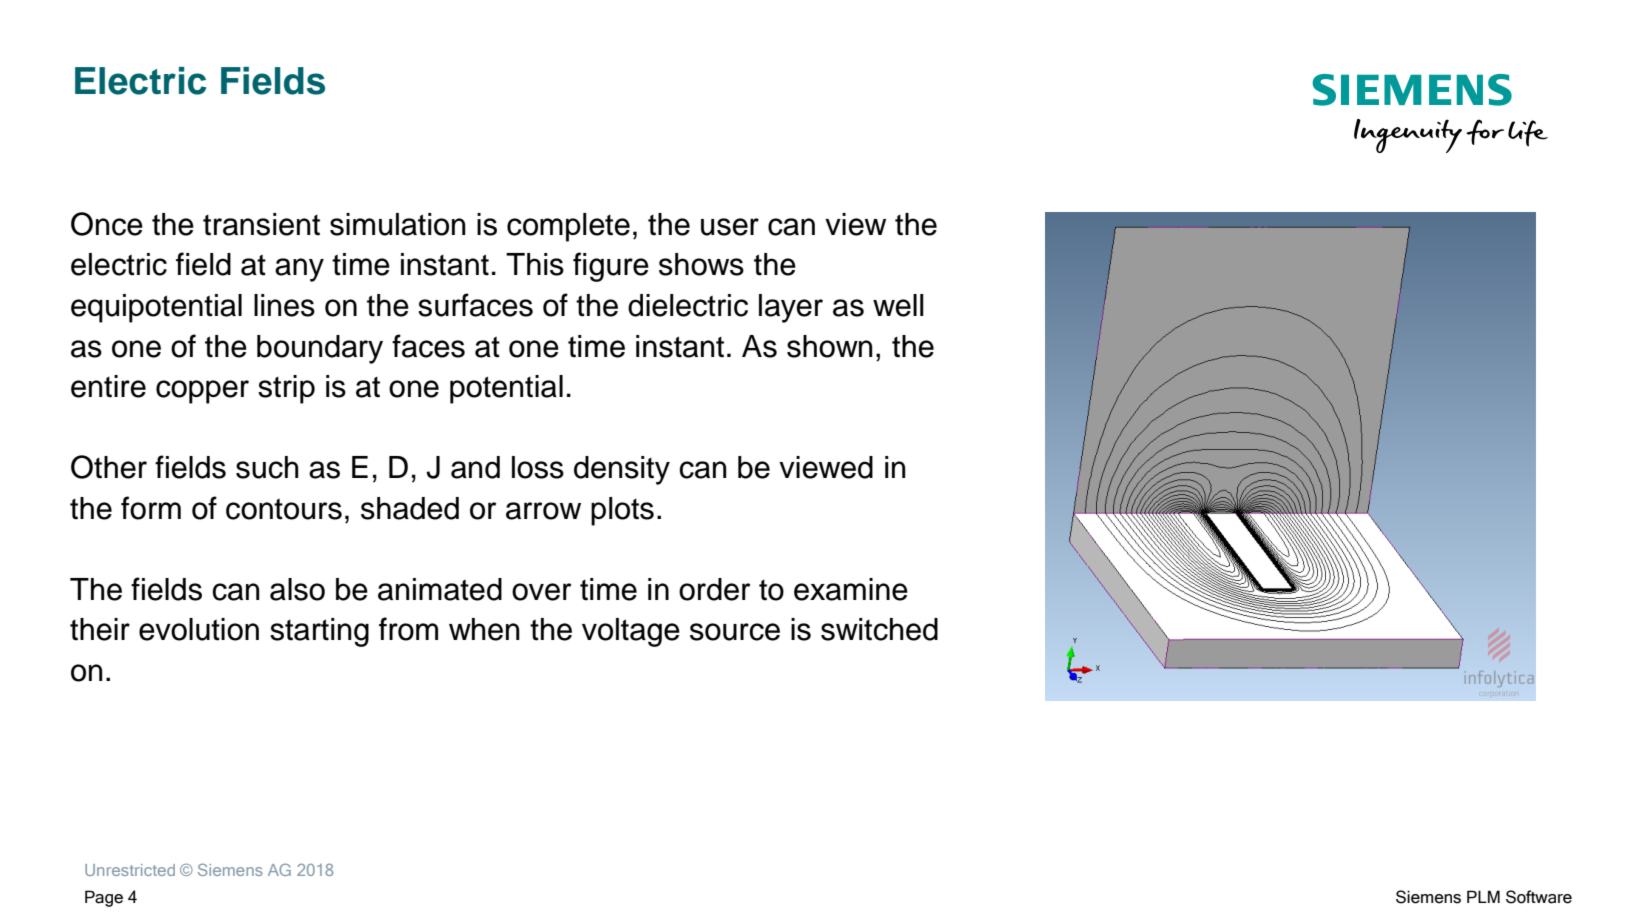  I want to click on examine, so click(851, 589).
